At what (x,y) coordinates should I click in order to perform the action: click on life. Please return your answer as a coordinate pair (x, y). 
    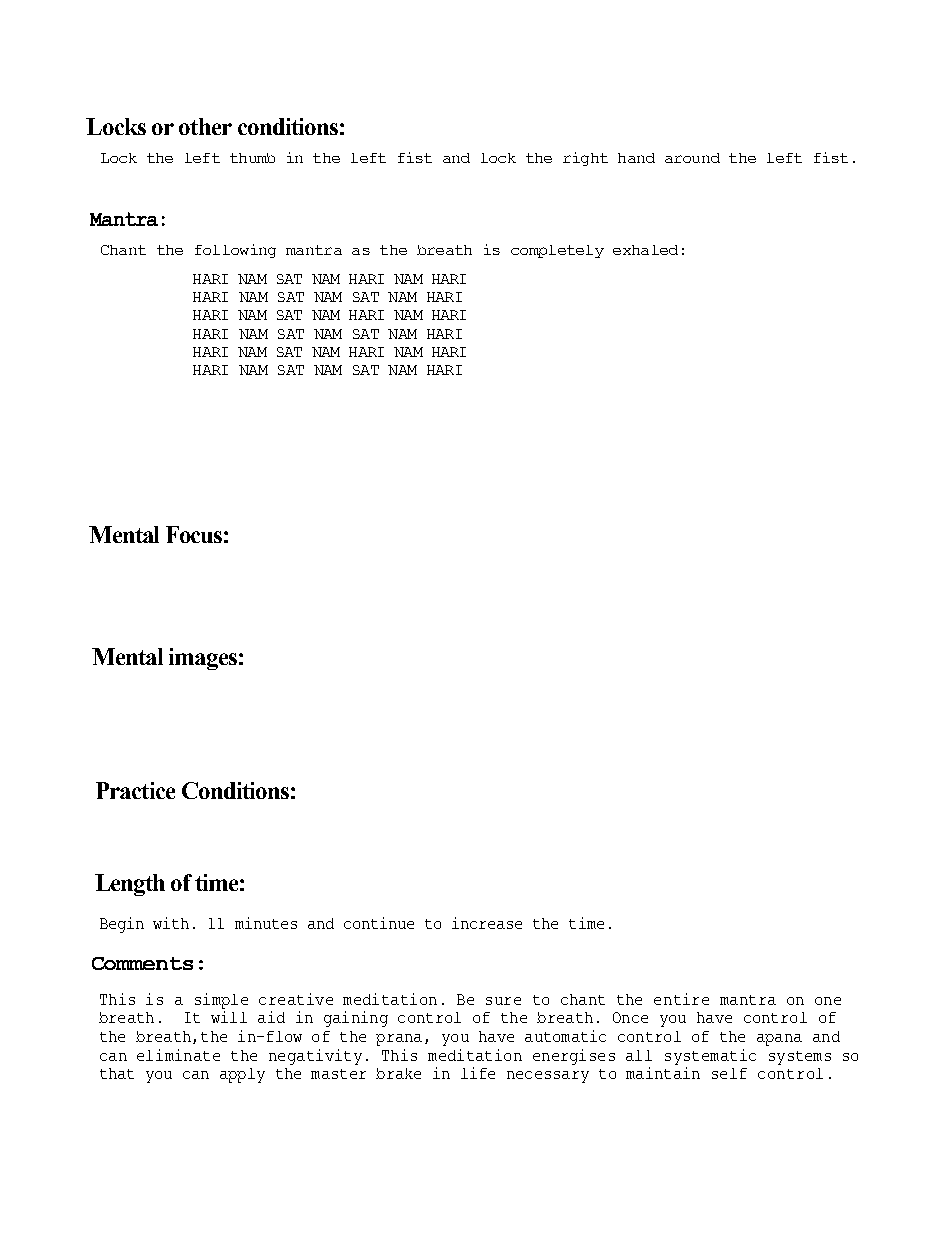
    Looking at the image, I should click on (478, 1073).
